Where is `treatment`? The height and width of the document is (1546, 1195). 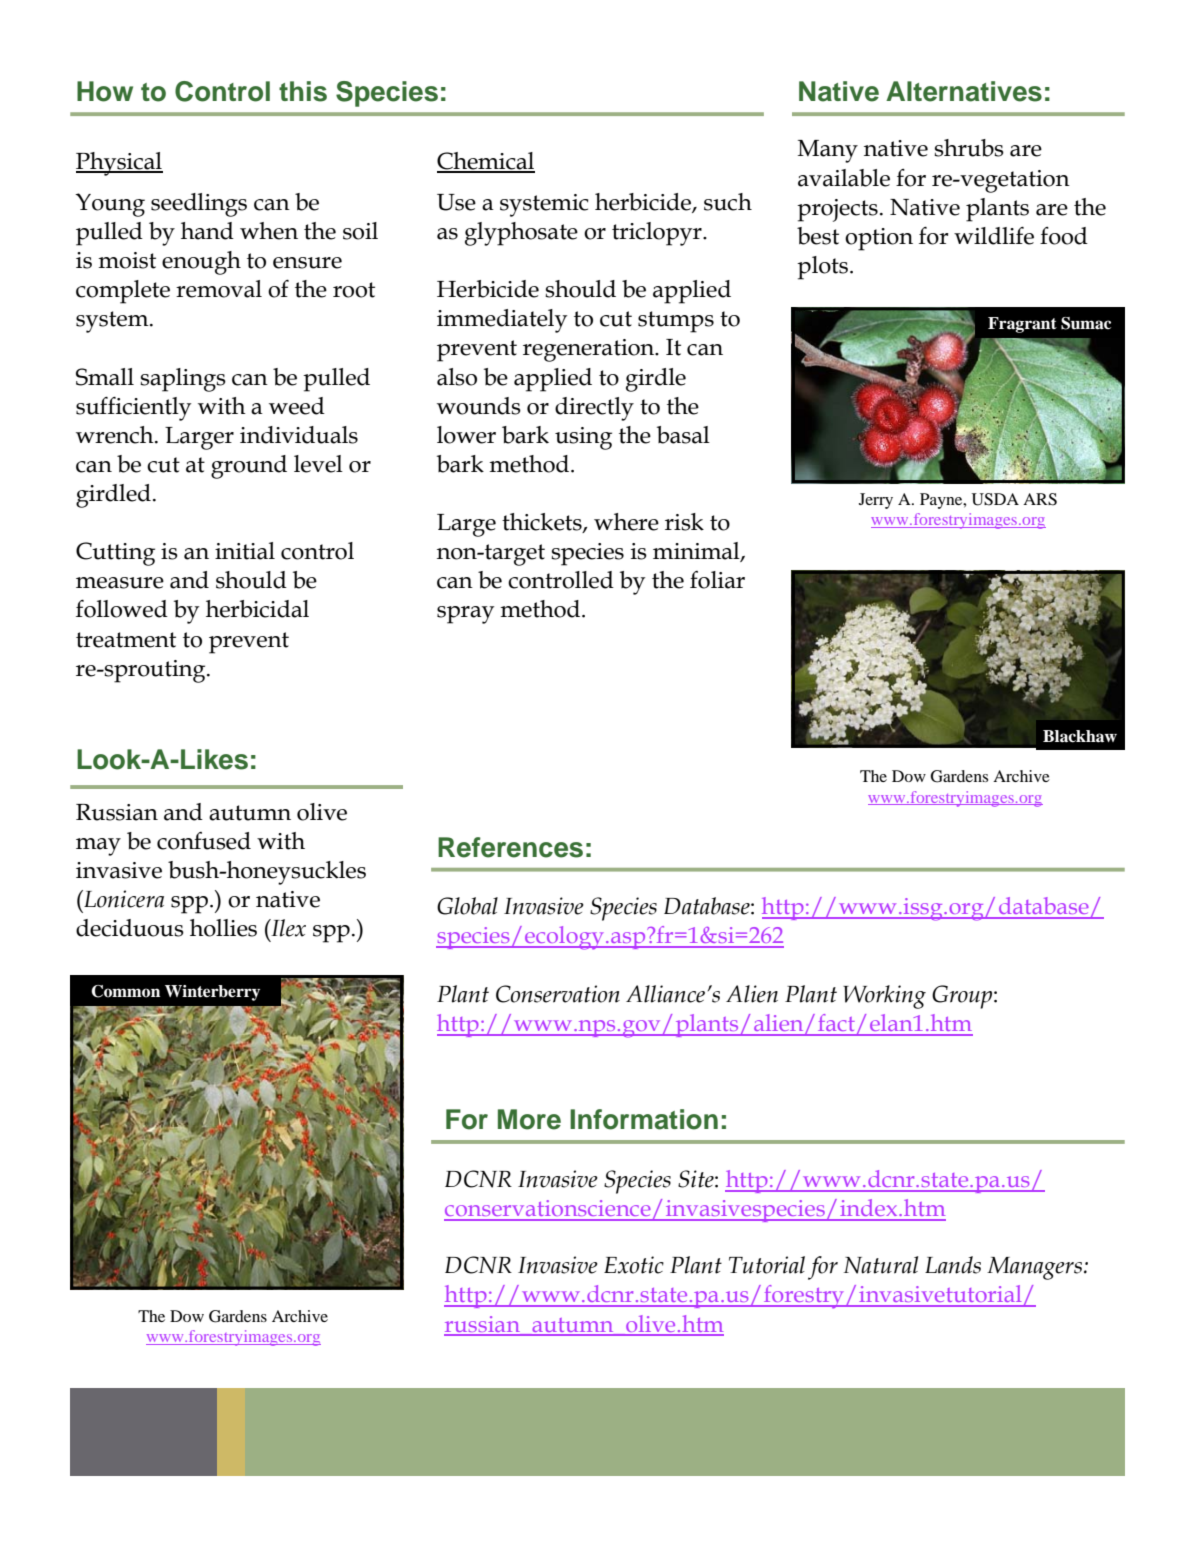
treatment is located at coordinates (126, 640).
